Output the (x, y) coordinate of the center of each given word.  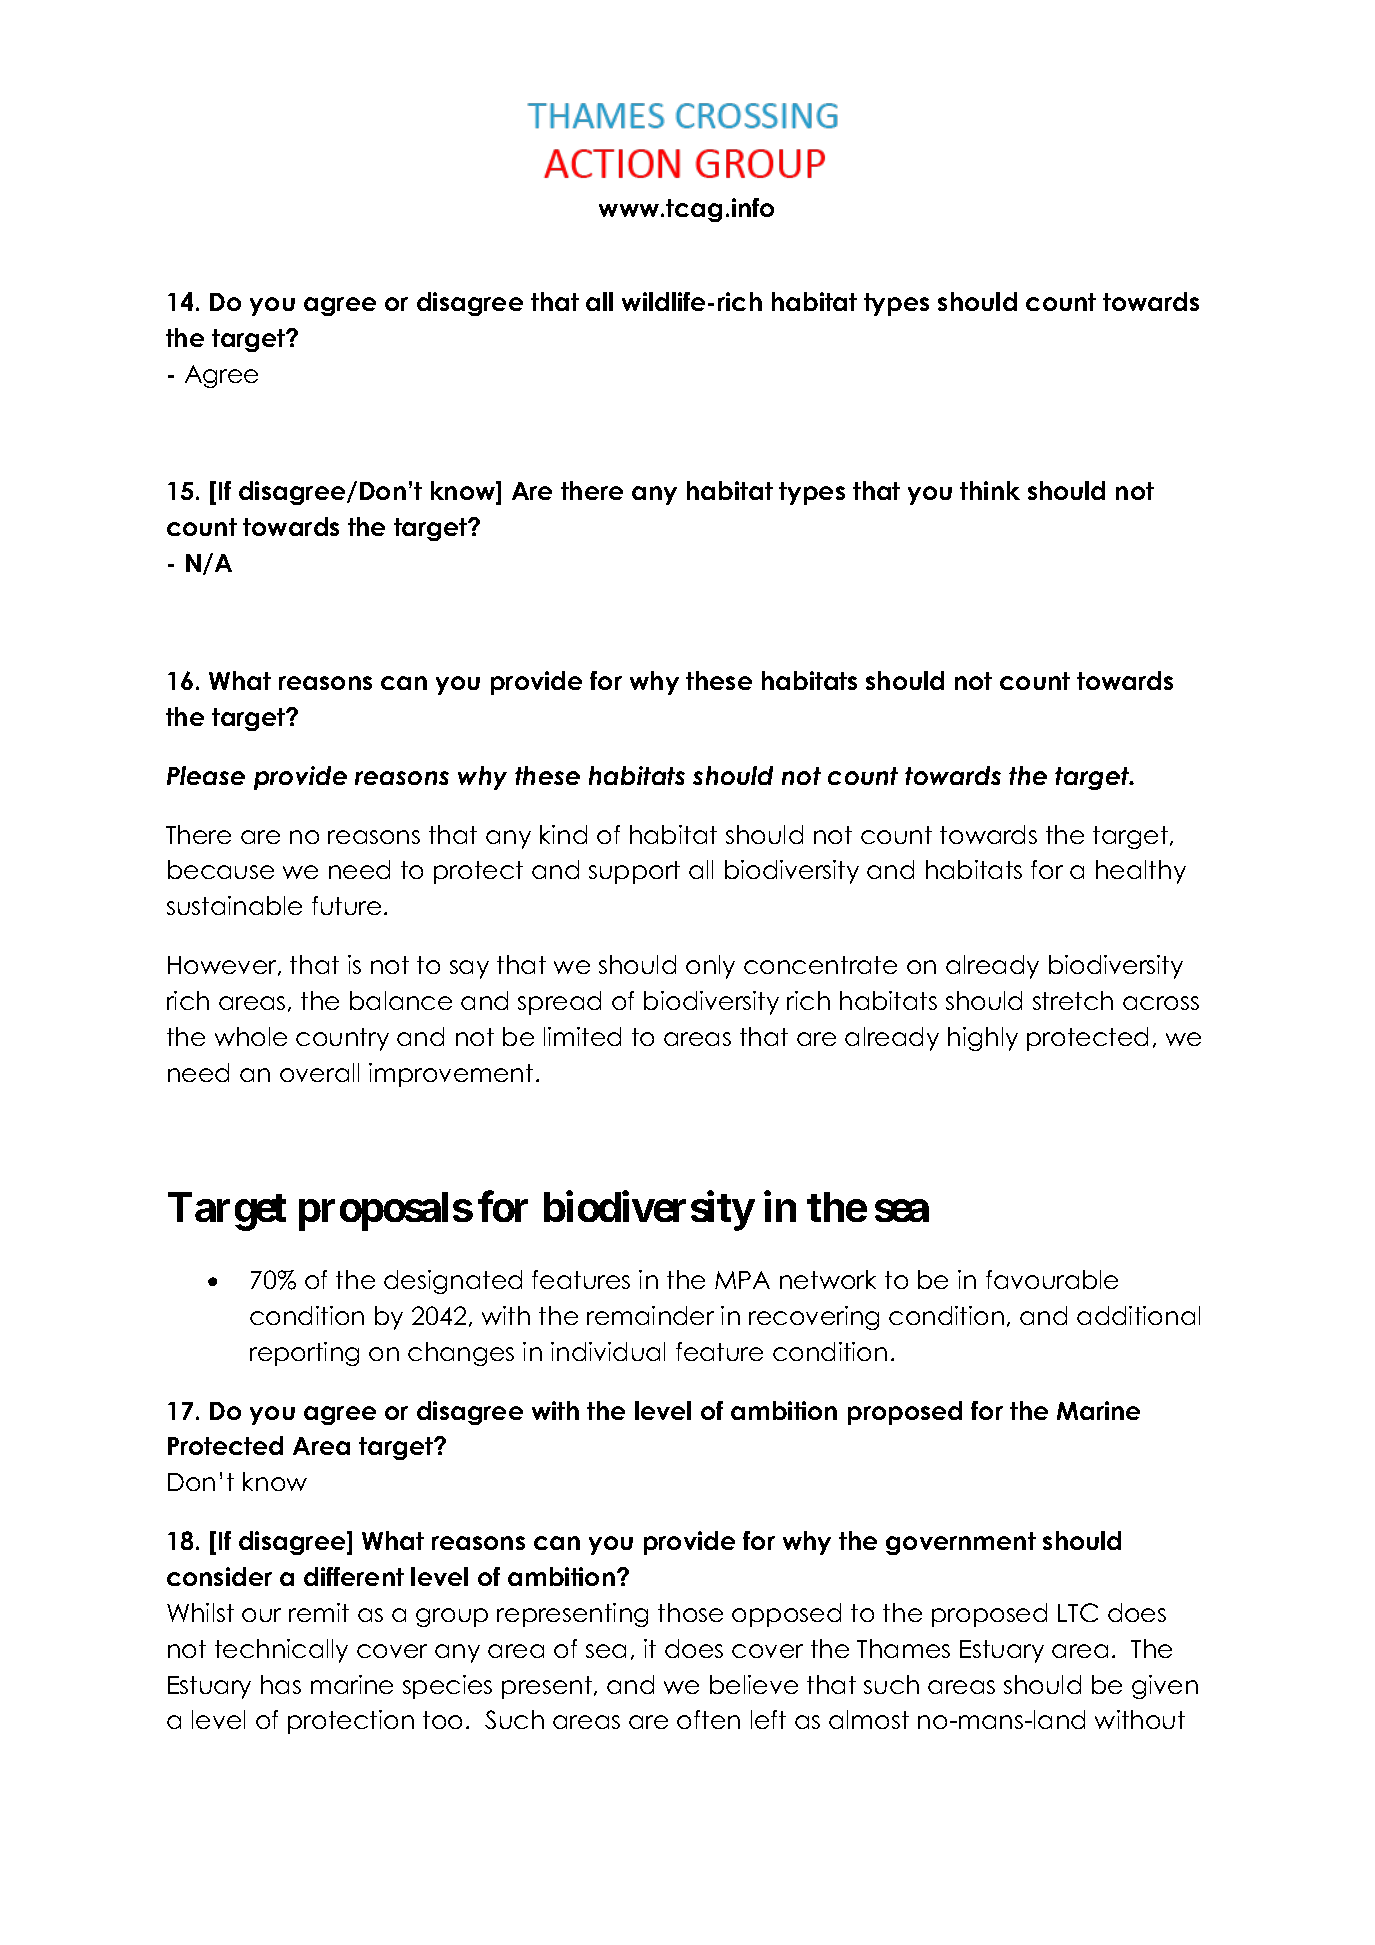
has (281, 1684)
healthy (1141, 872)
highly (983, 1039)
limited (582, 1036)
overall (319, 1072)
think (990, 490)
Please (206, 775)
